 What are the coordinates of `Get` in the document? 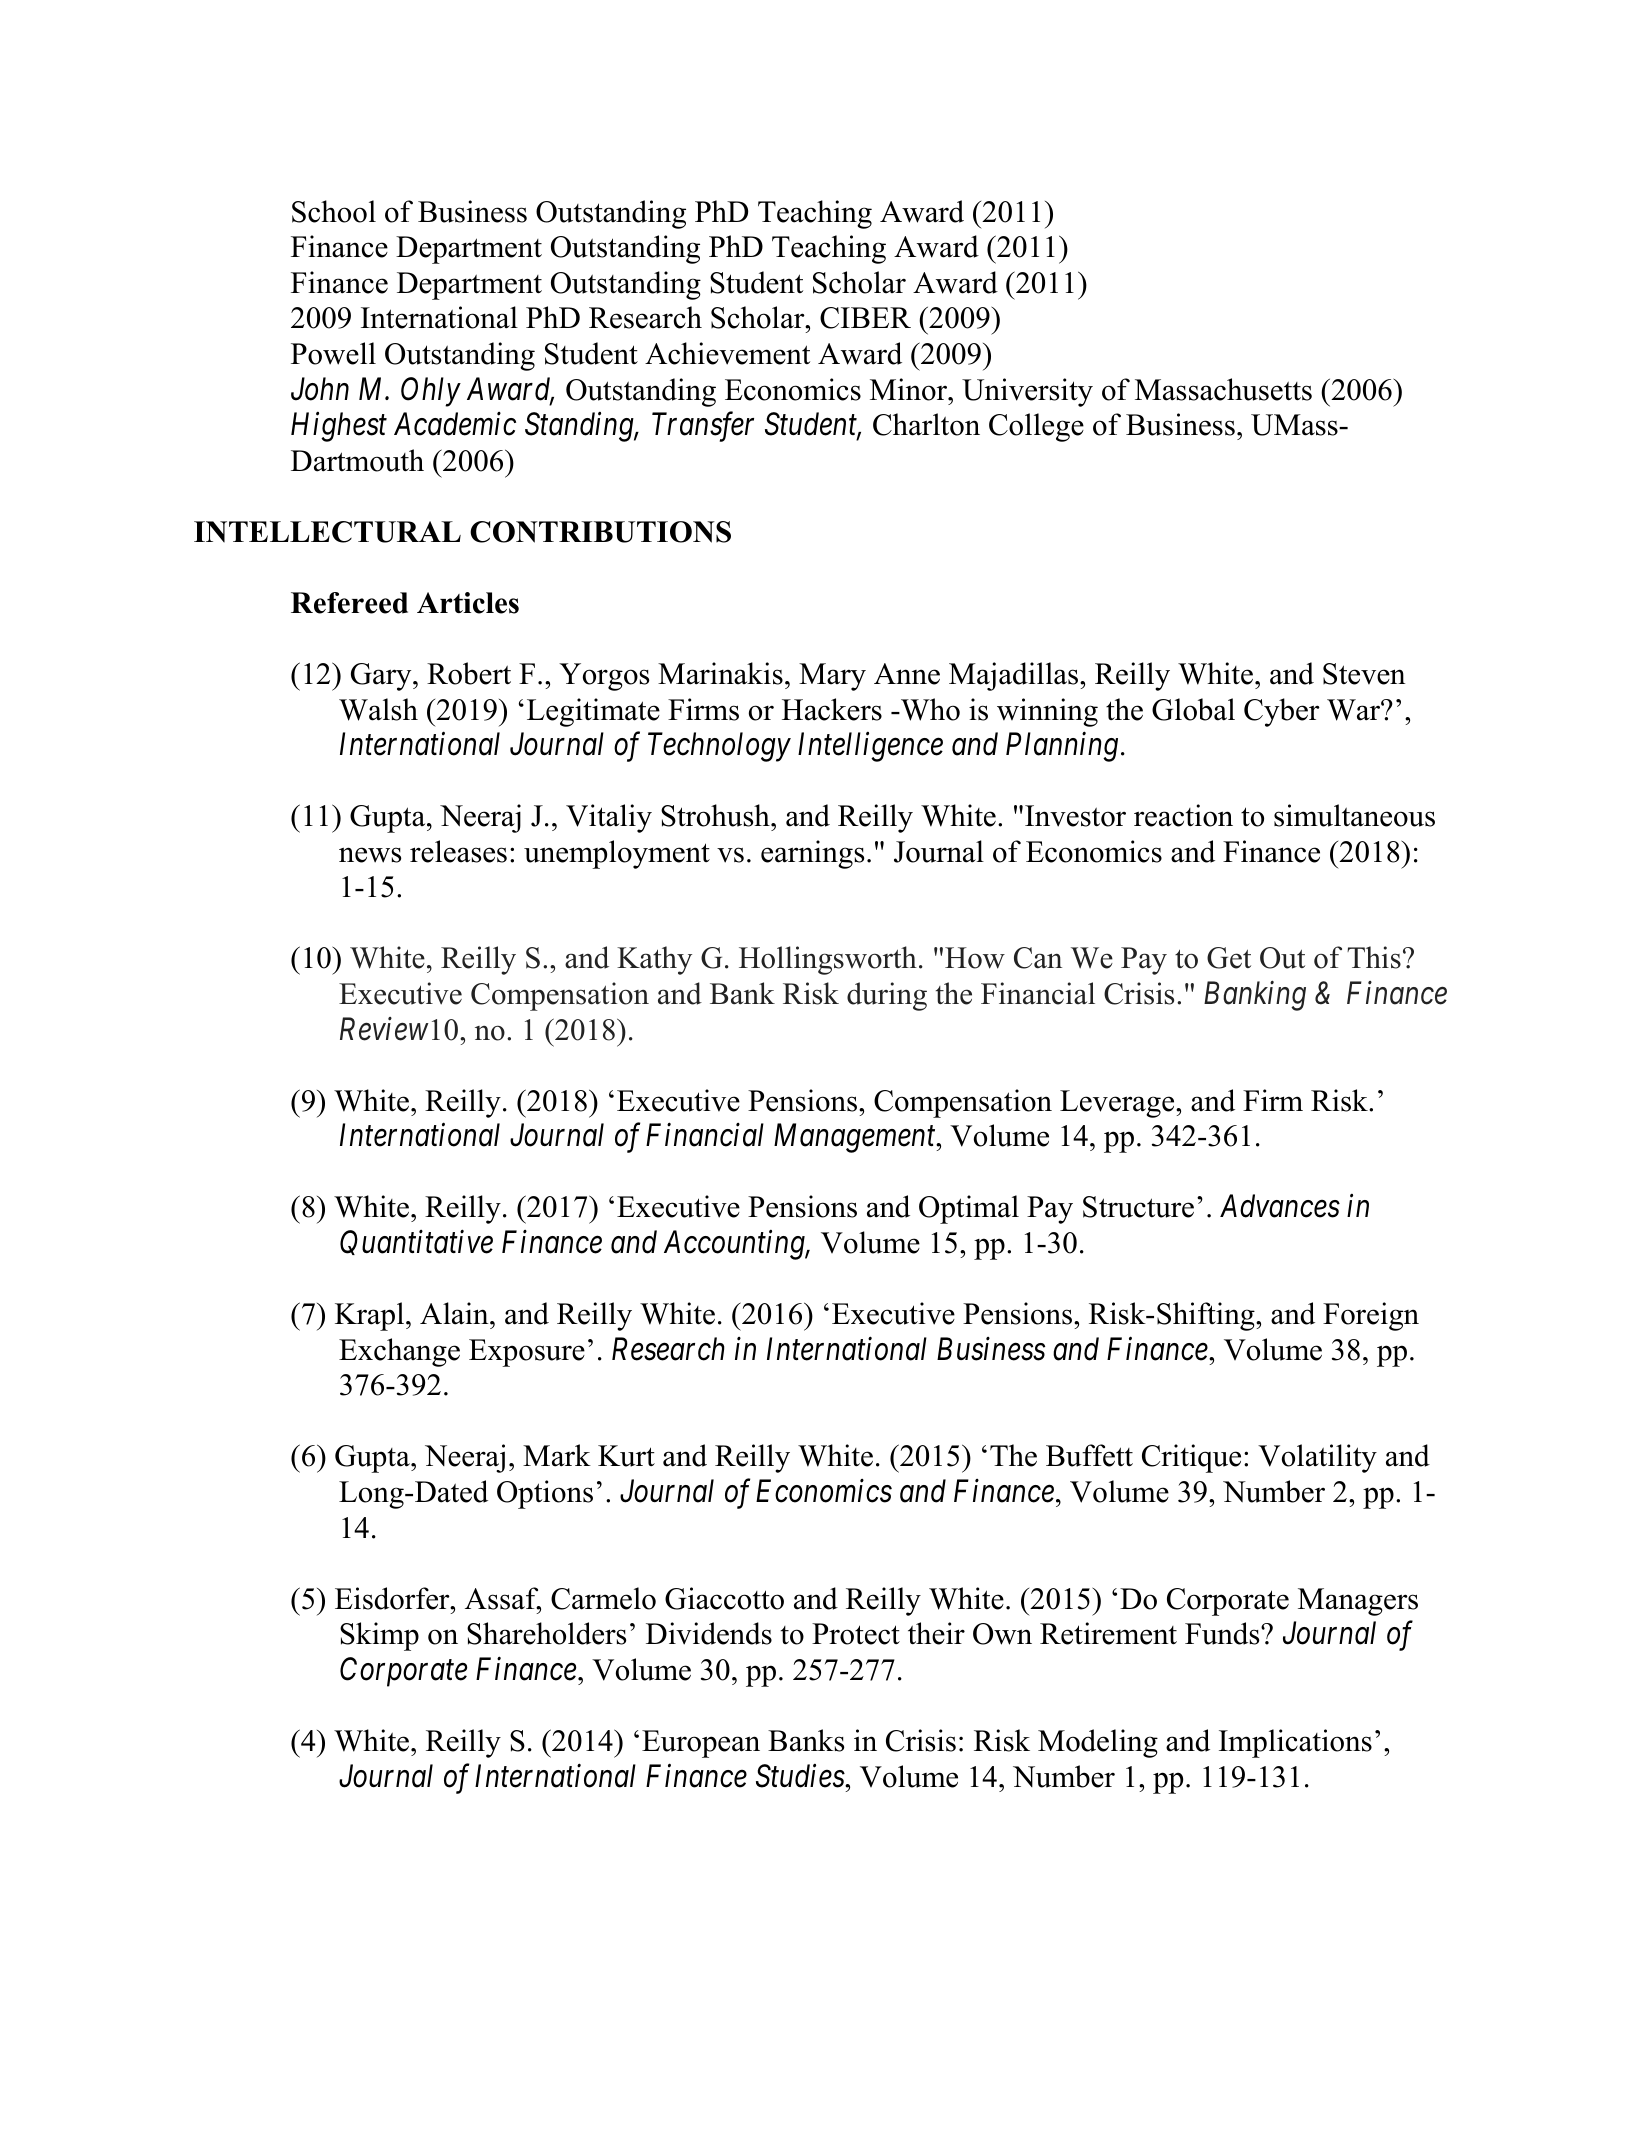 It's located at (1229, 958).
